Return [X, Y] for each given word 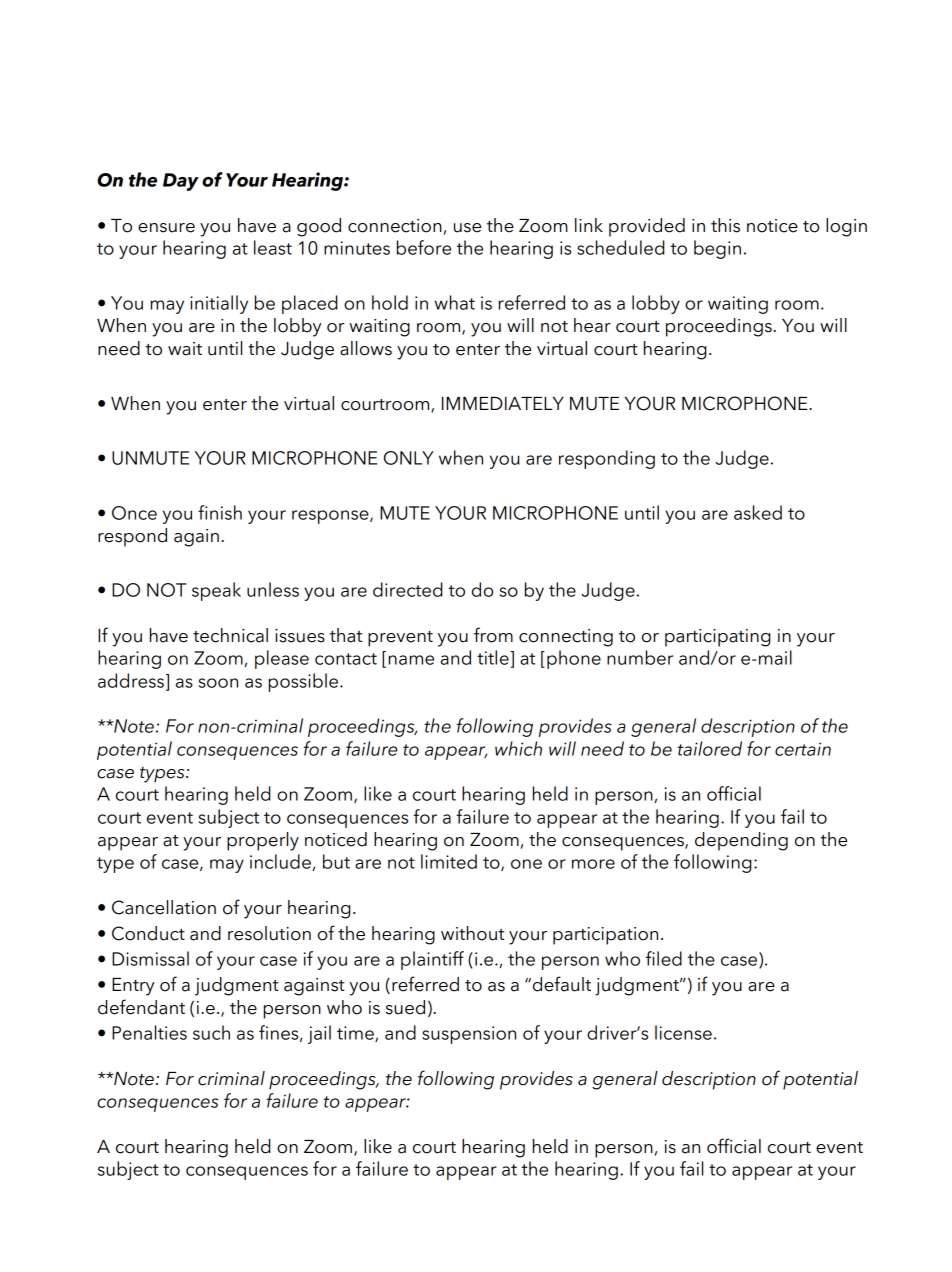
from [493, 635]
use [467, 228]
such [211, 1032]
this [725, 225]
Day [181, 182]
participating [717, 638]
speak [216, 591]
